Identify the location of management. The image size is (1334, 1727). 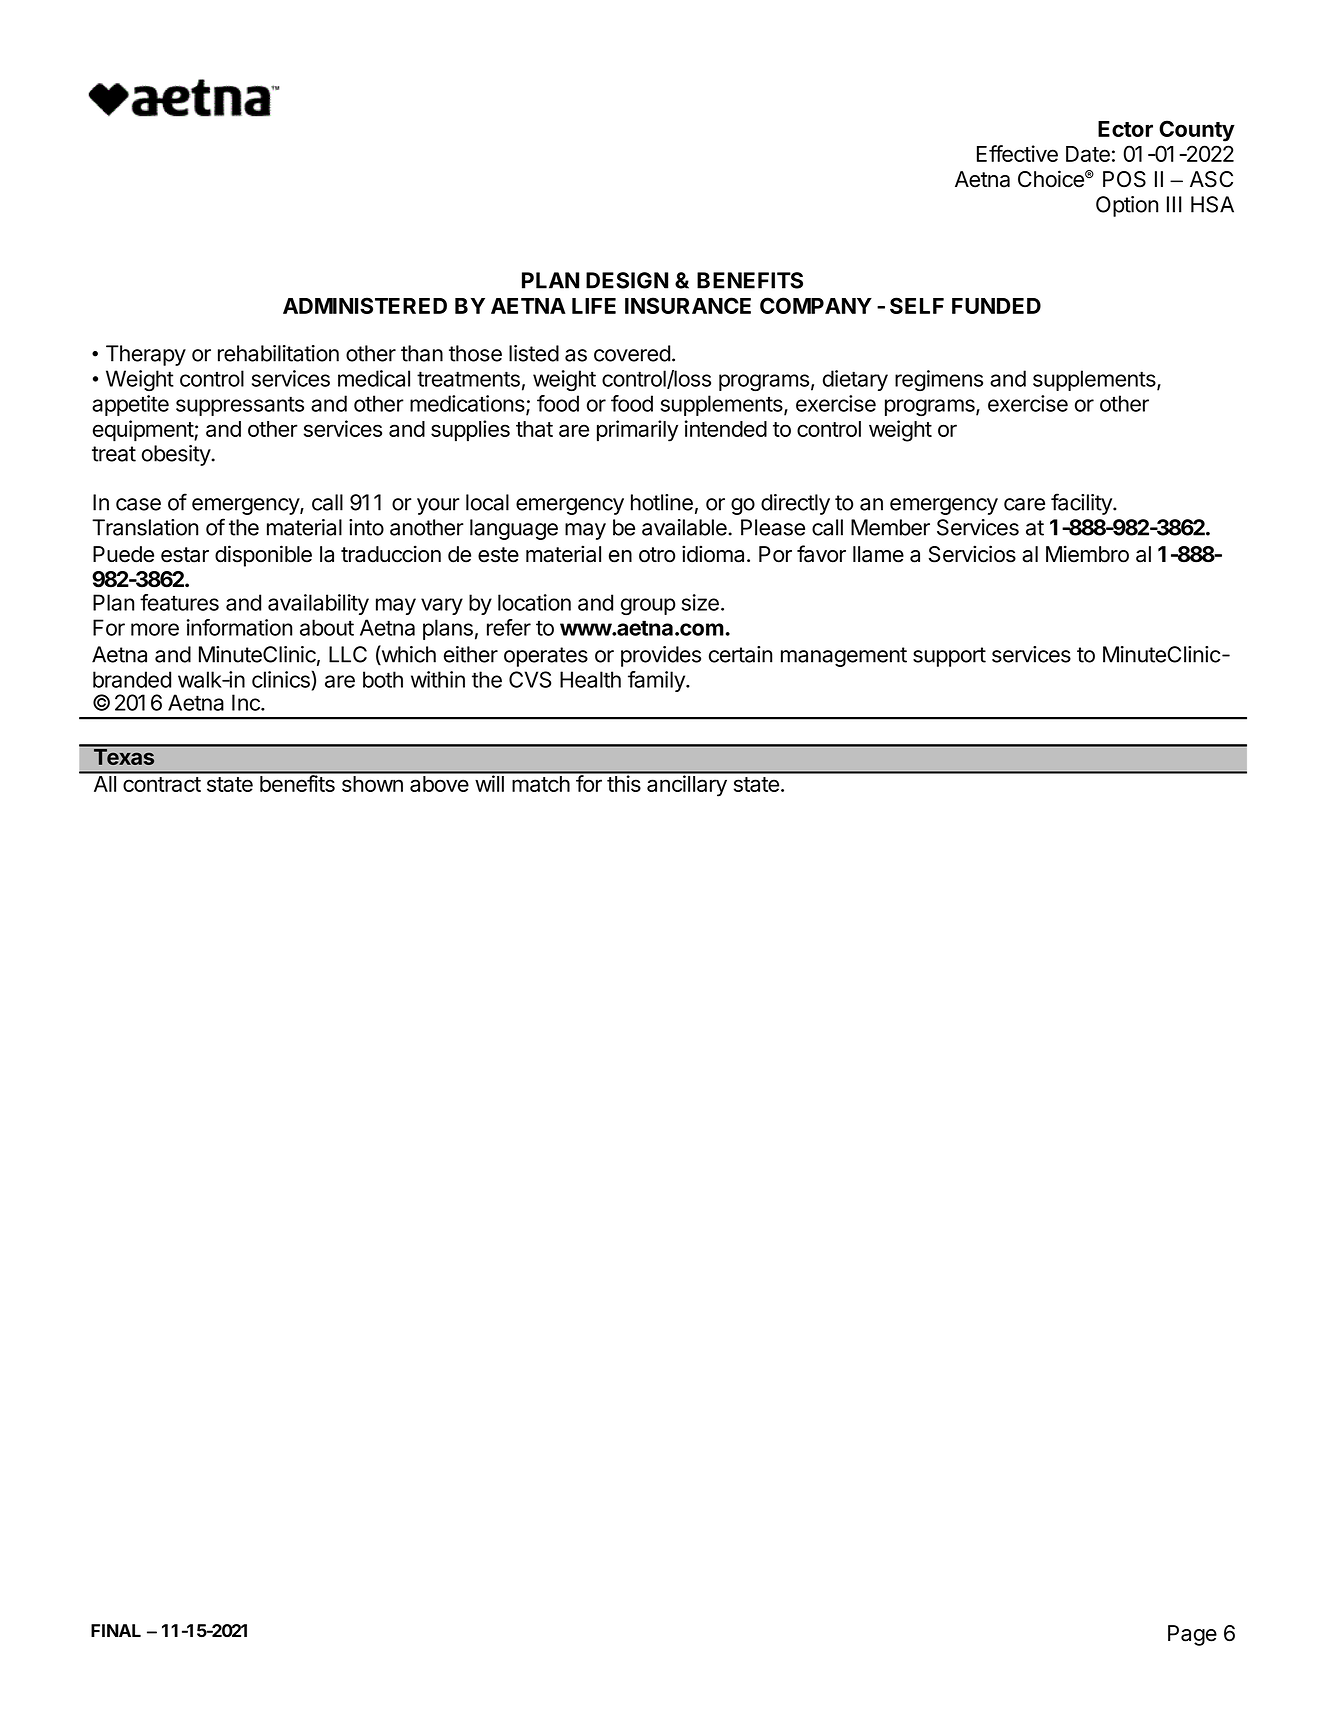
(844, 657).
